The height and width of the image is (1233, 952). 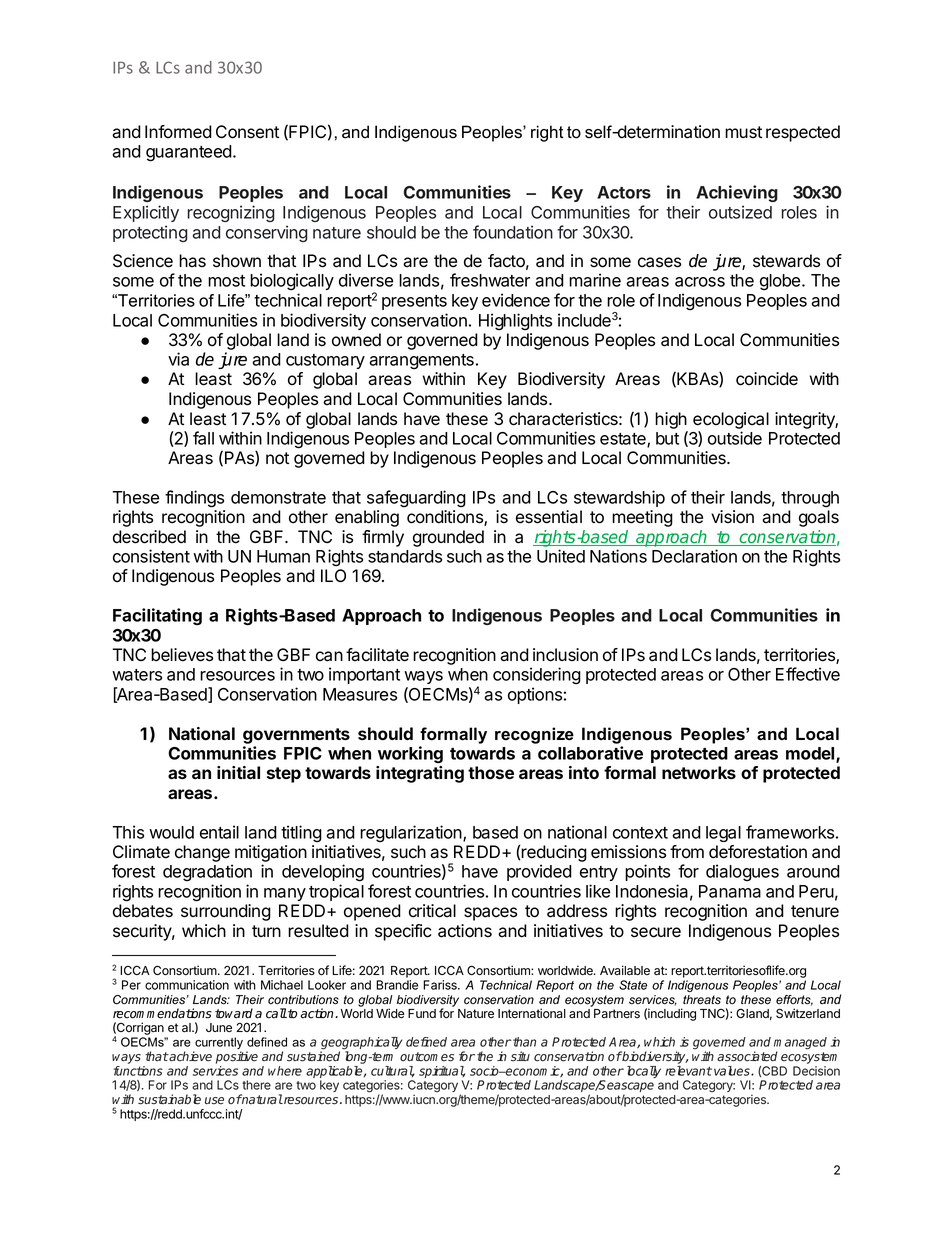 What do you see at coordinates (427, 1057) in the image?
I see `outcomes` at bounding box center [427, 1057].
